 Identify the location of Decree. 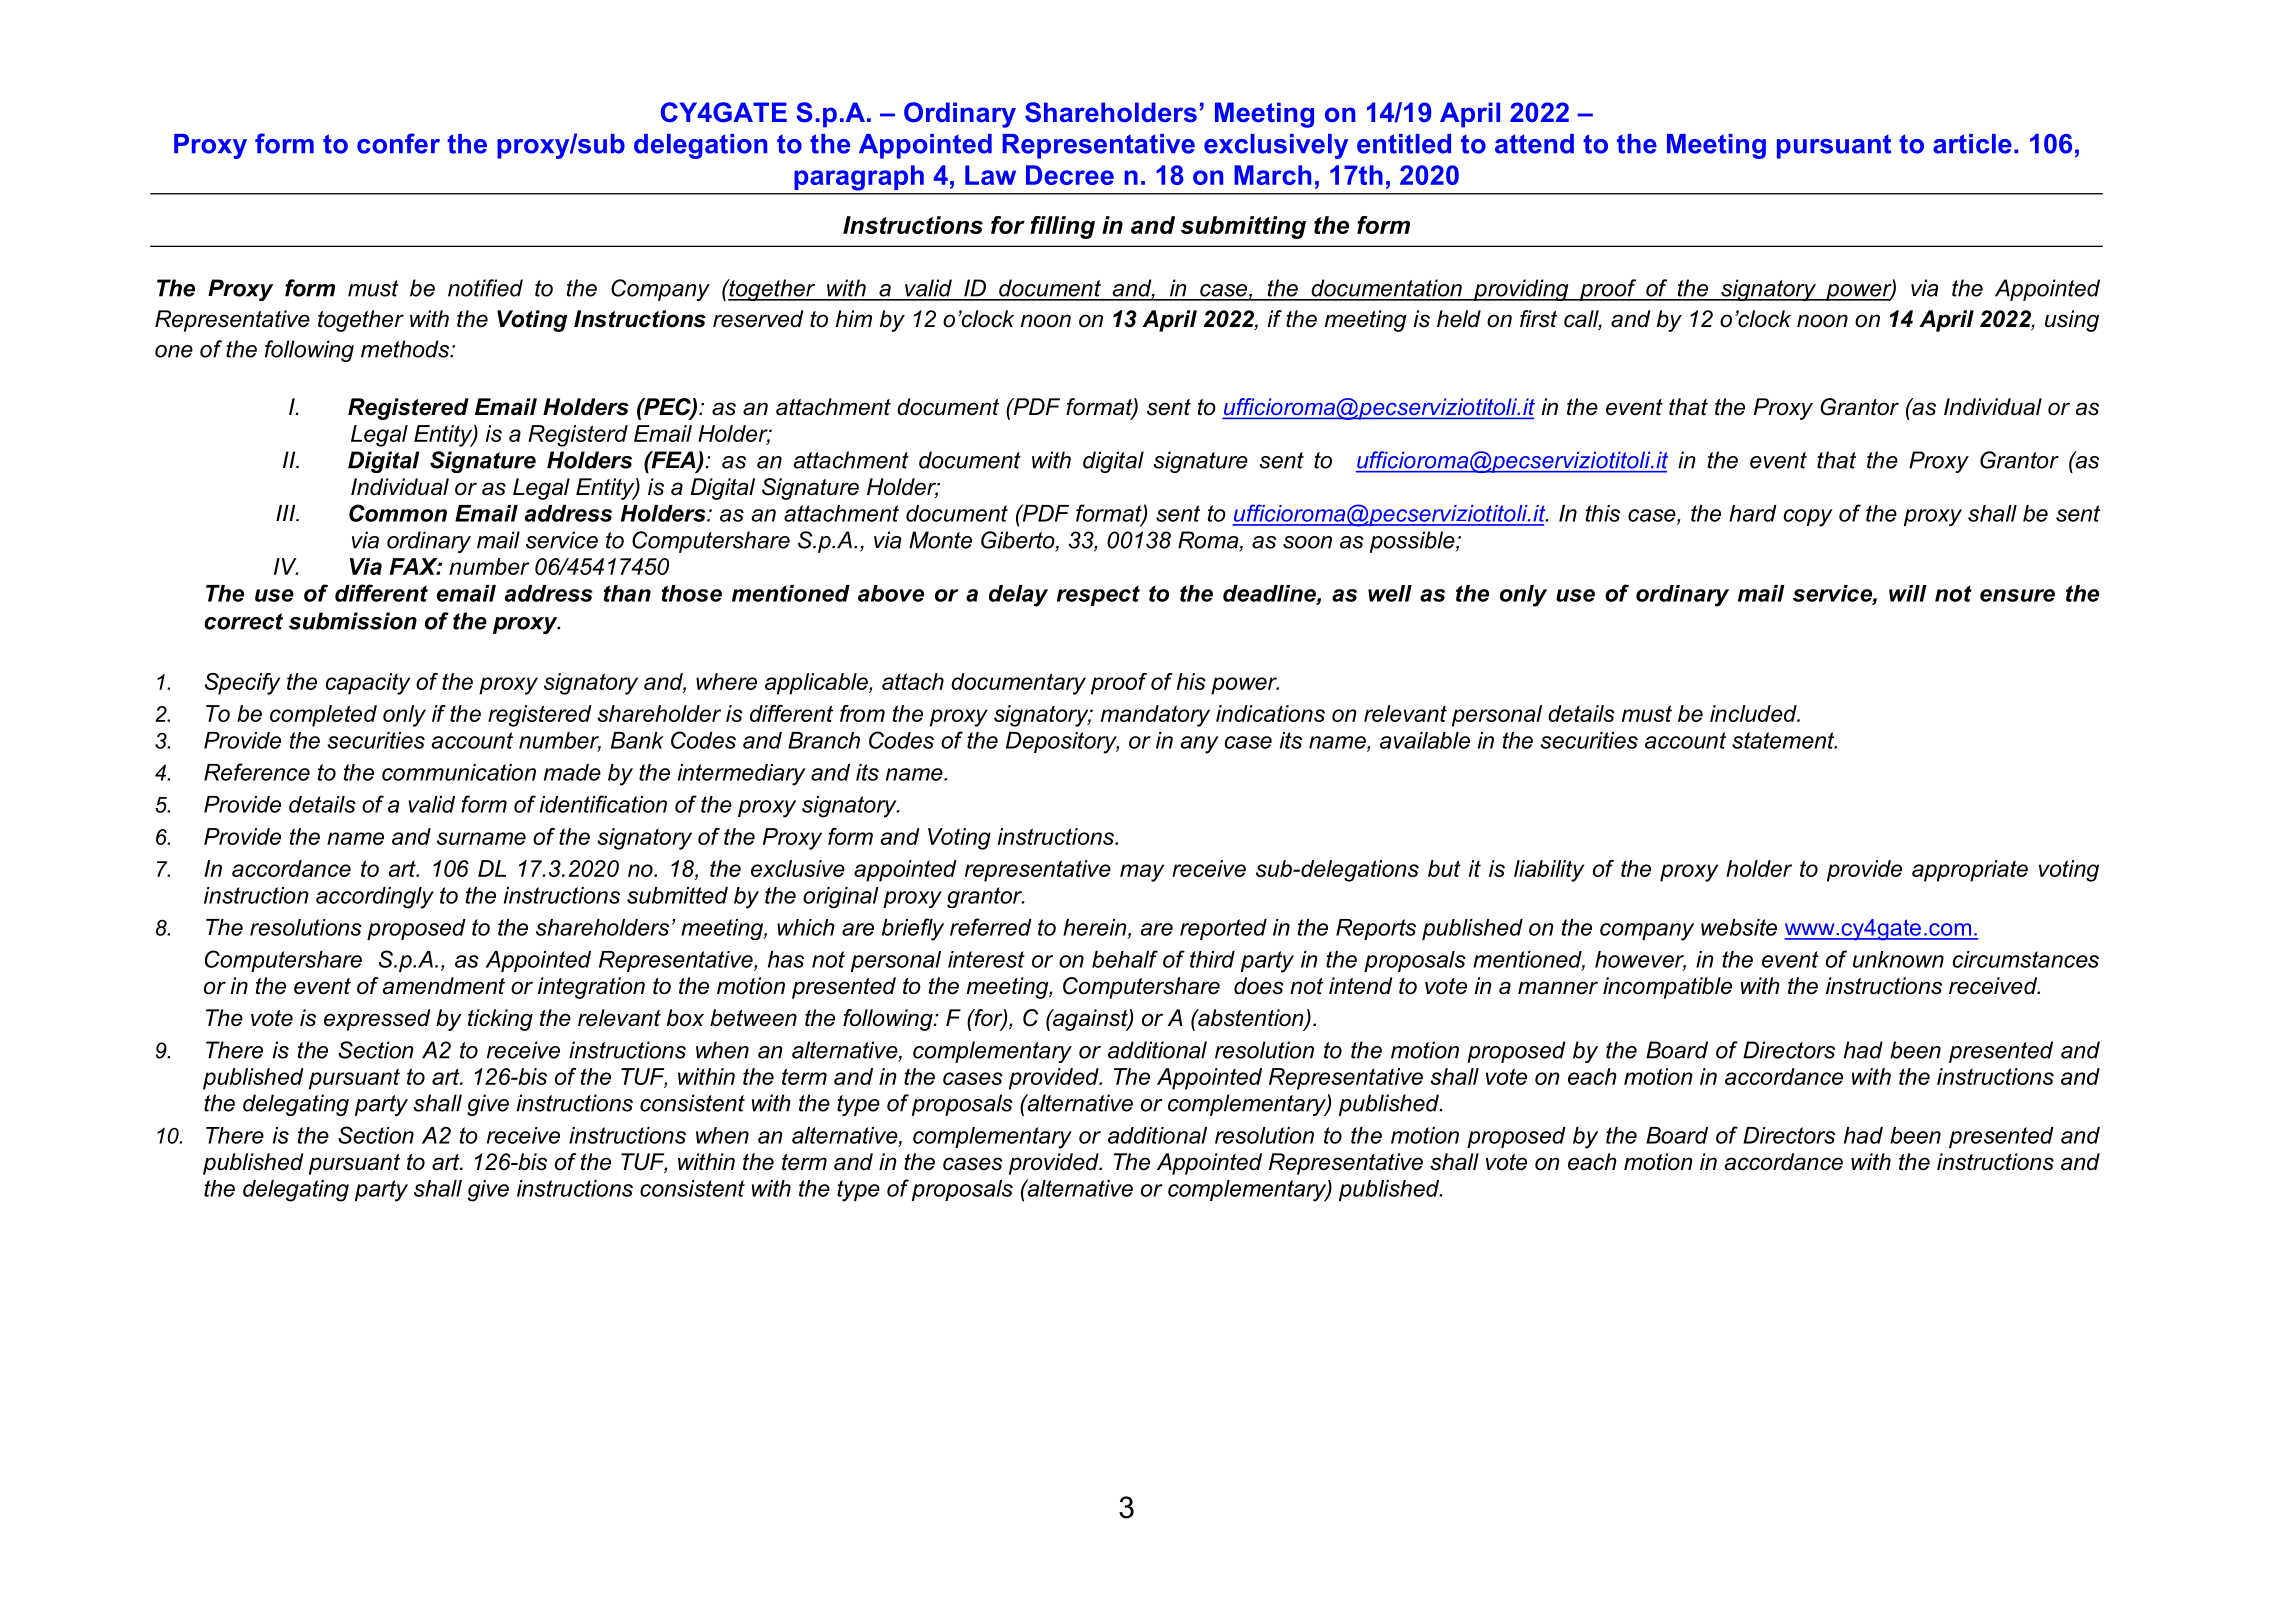
(1070, 175).
